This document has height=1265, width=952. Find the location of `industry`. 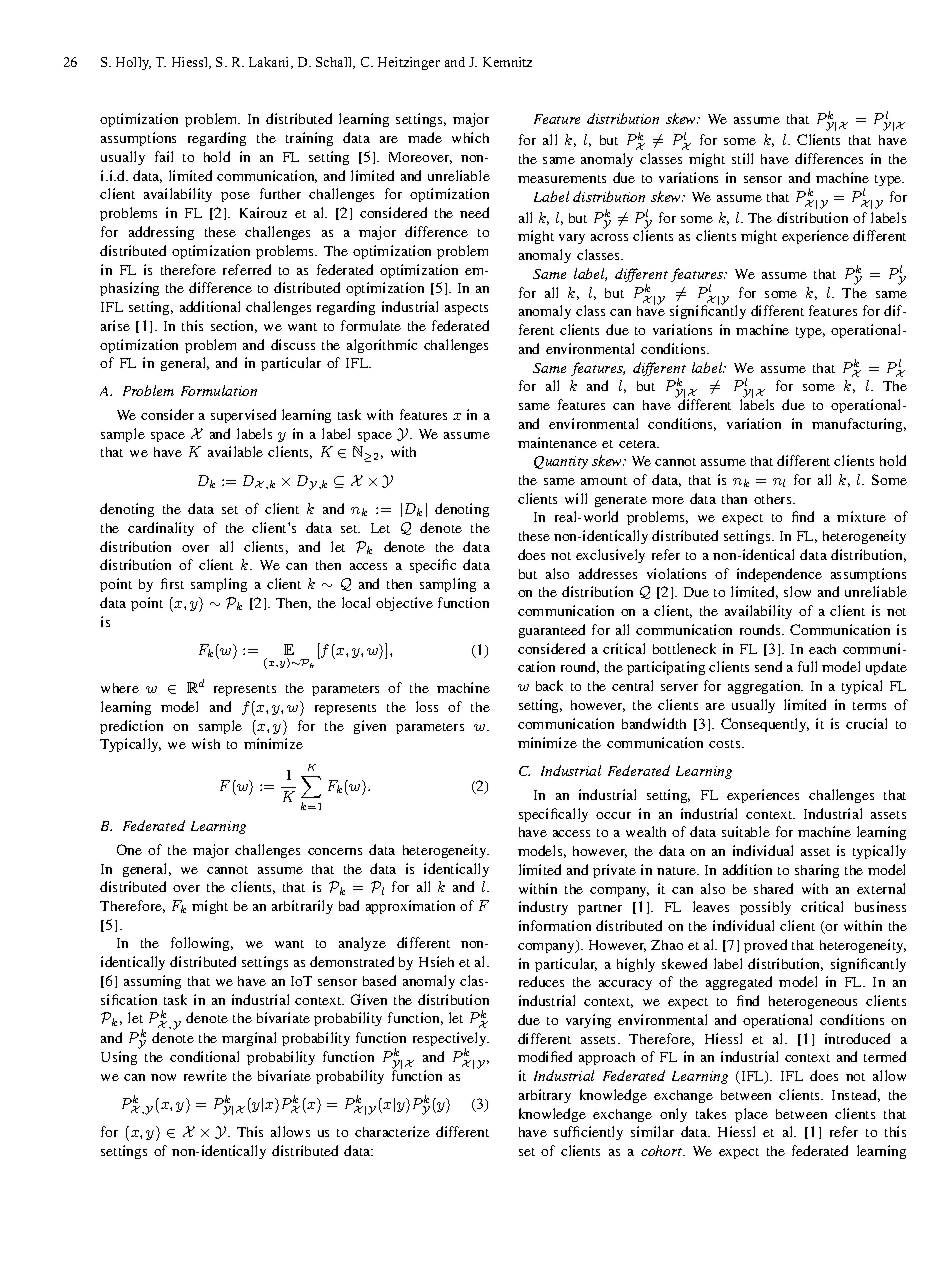

industry is located at coordinates (543, 908).
